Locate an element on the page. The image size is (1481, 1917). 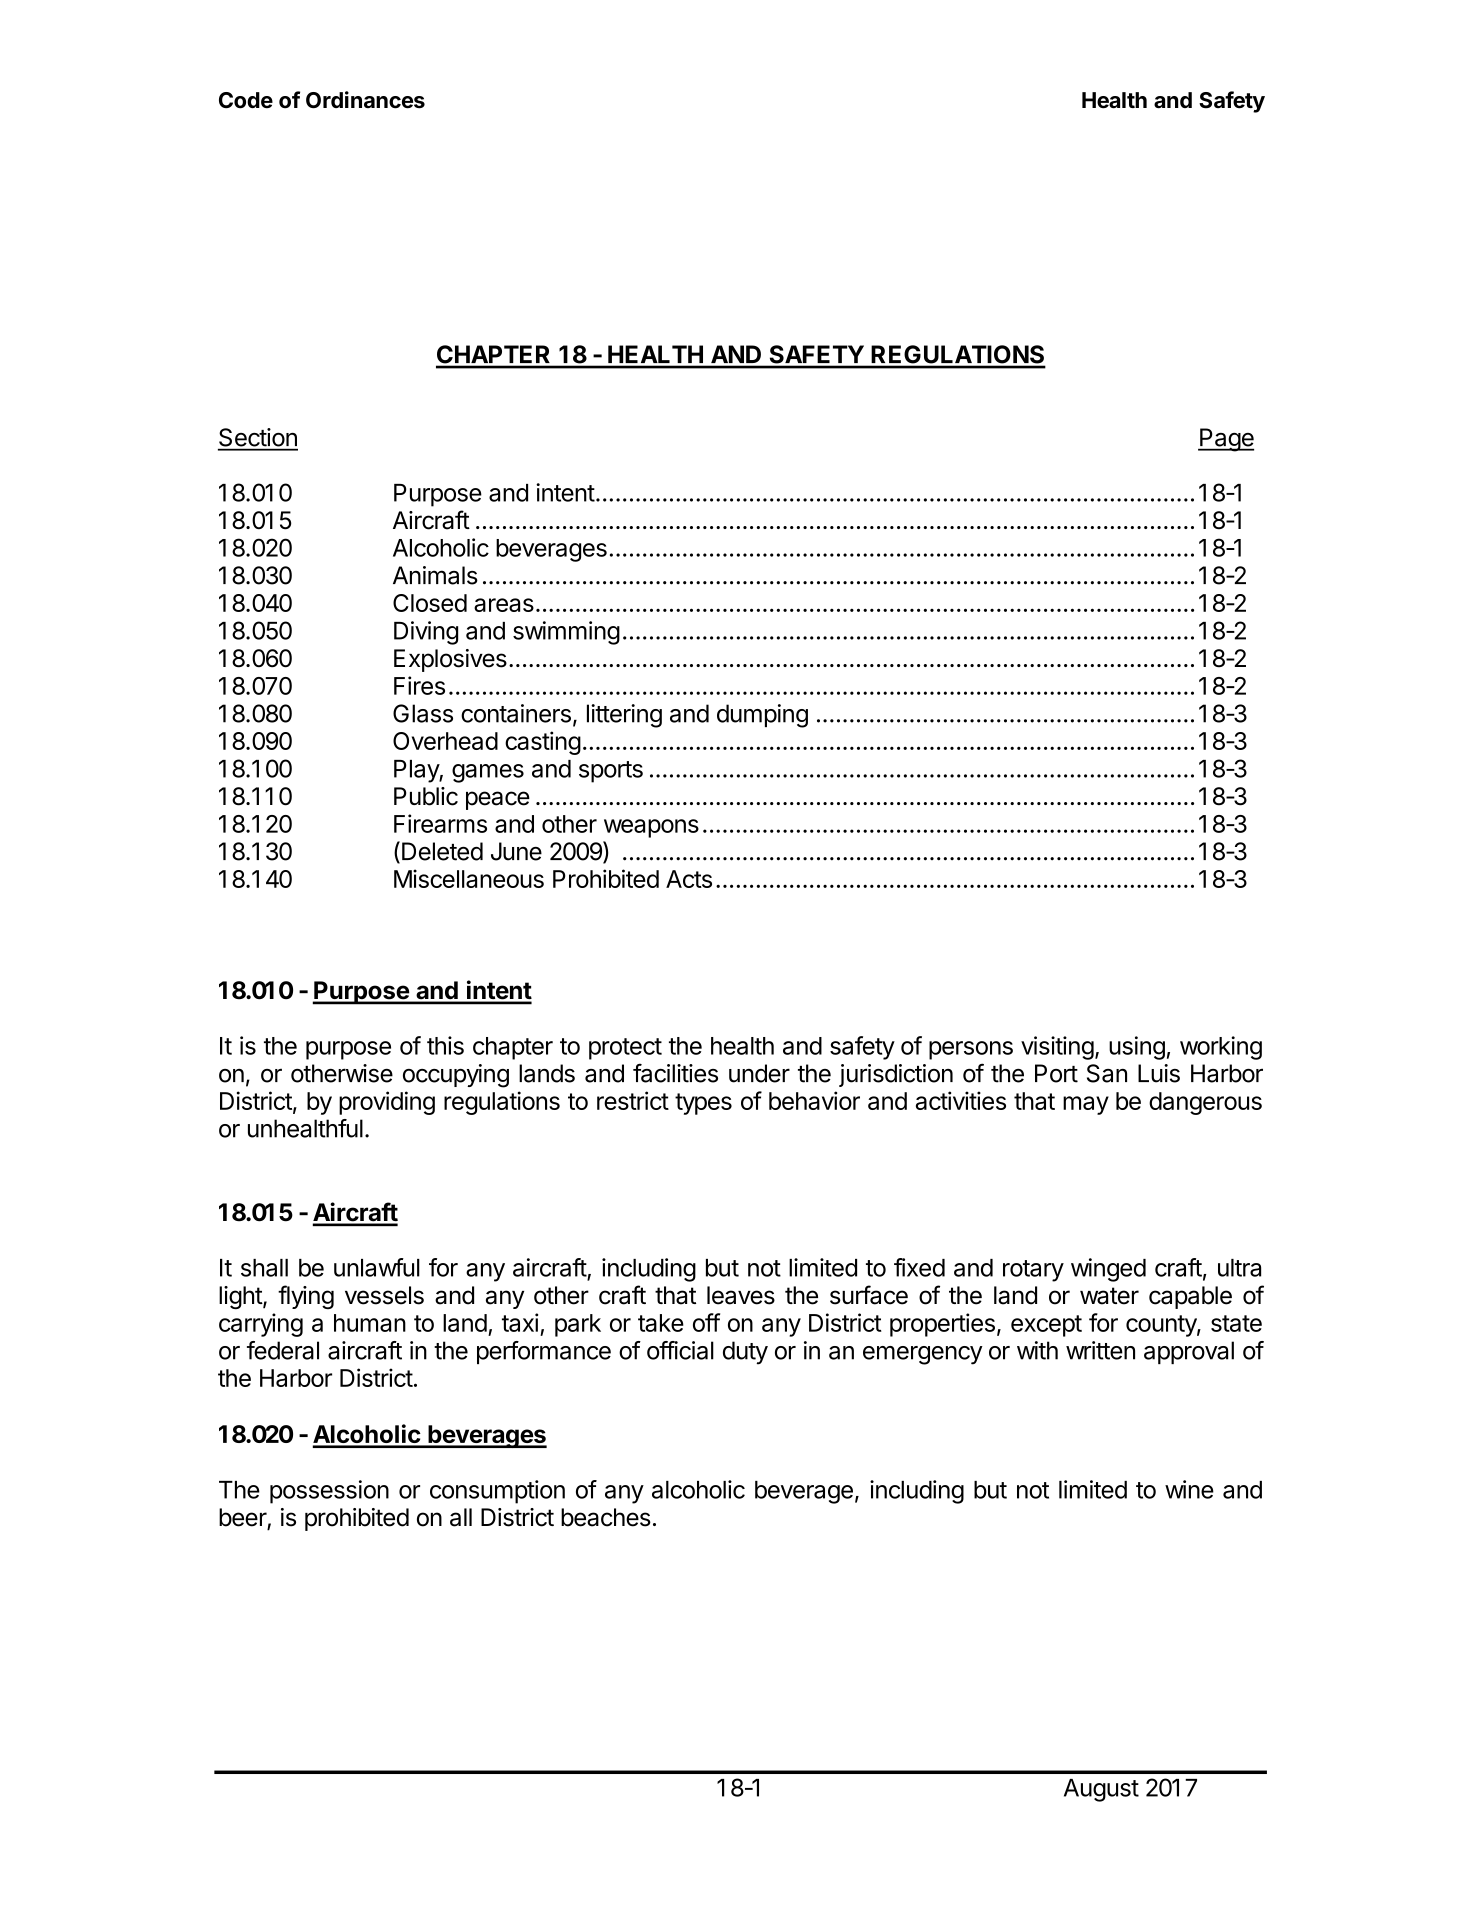
beer is located at coordinates (243, 1518).
